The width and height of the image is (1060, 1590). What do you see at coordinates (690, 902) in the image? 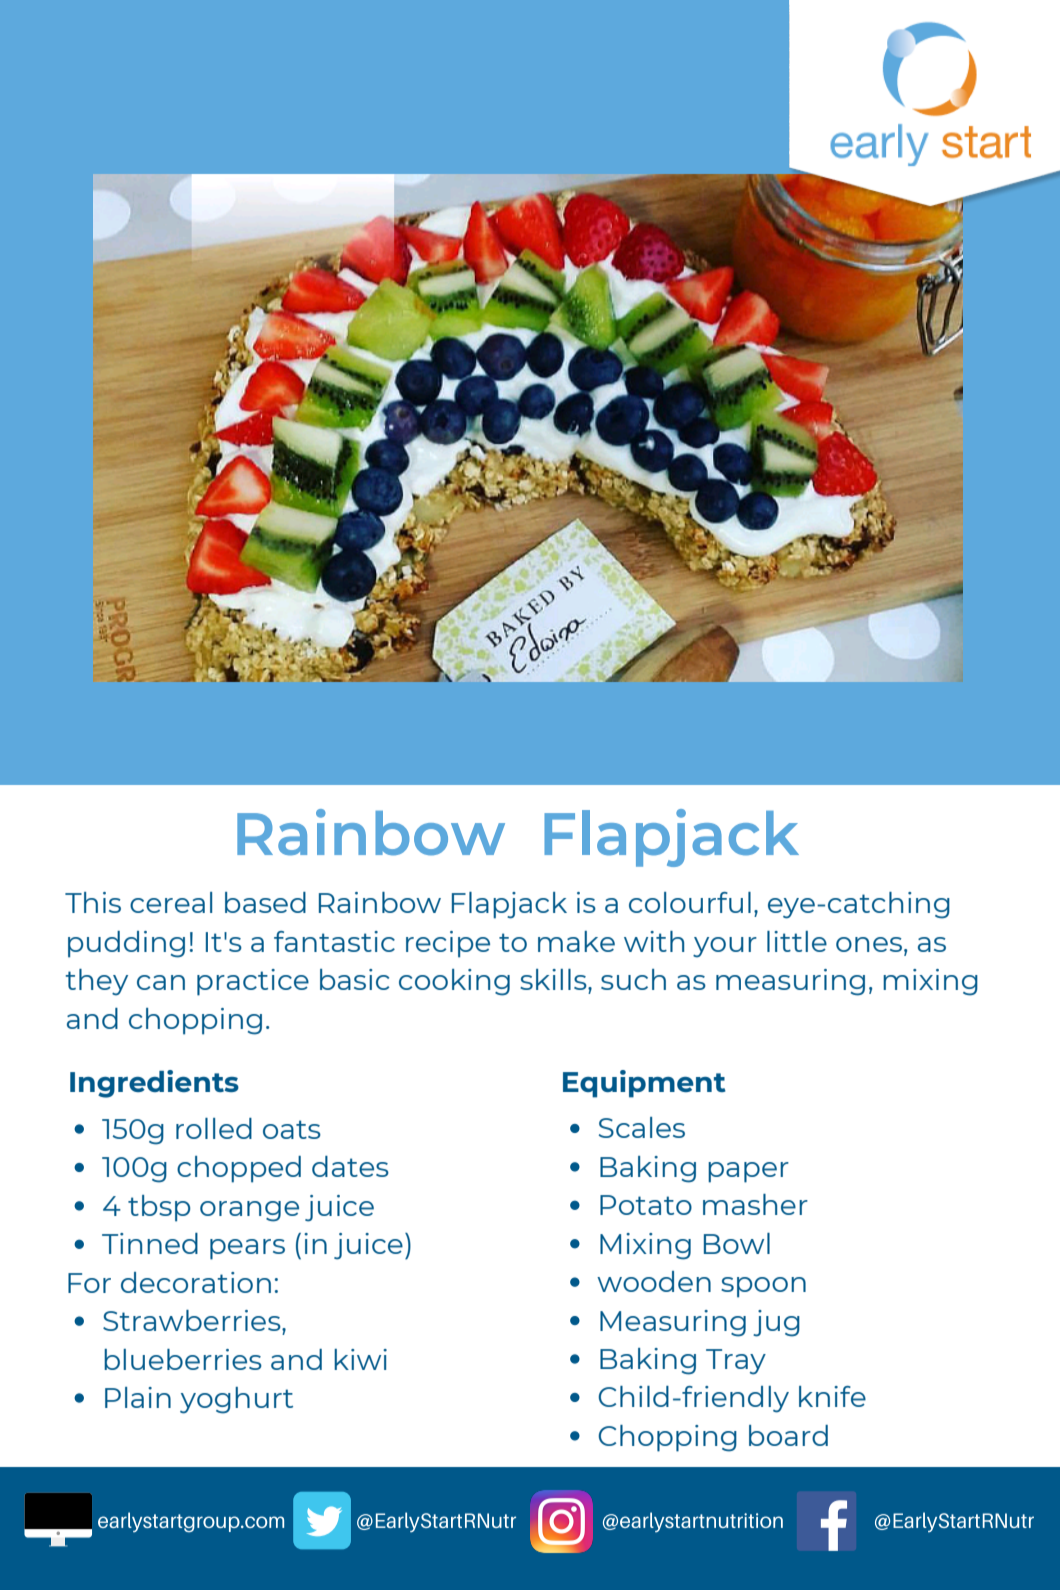
I see `colourful` at bounding box center [690, 902].
